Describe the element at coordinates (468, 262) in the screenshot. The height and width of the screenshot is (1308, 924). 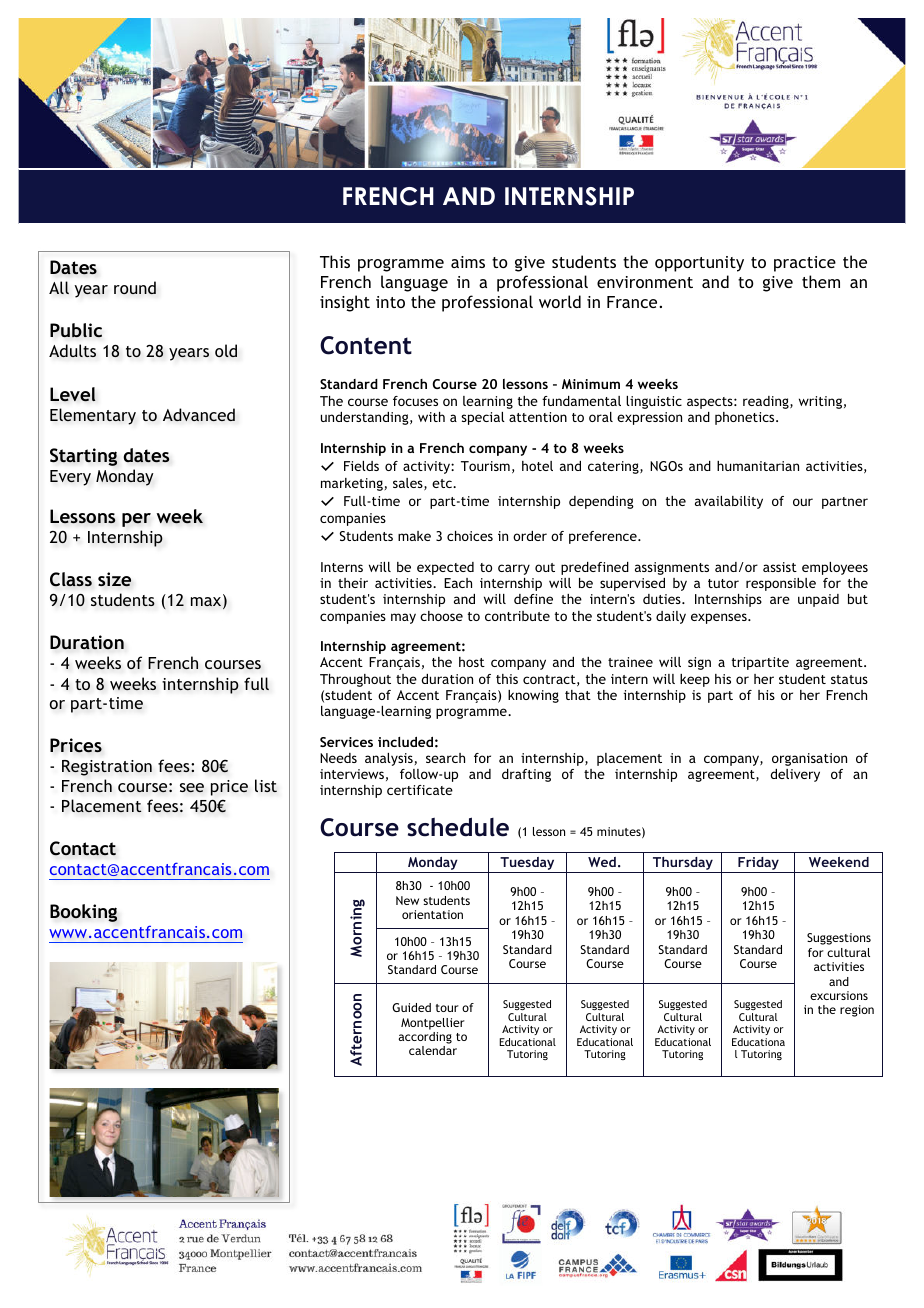
I see `aims` at that location.
